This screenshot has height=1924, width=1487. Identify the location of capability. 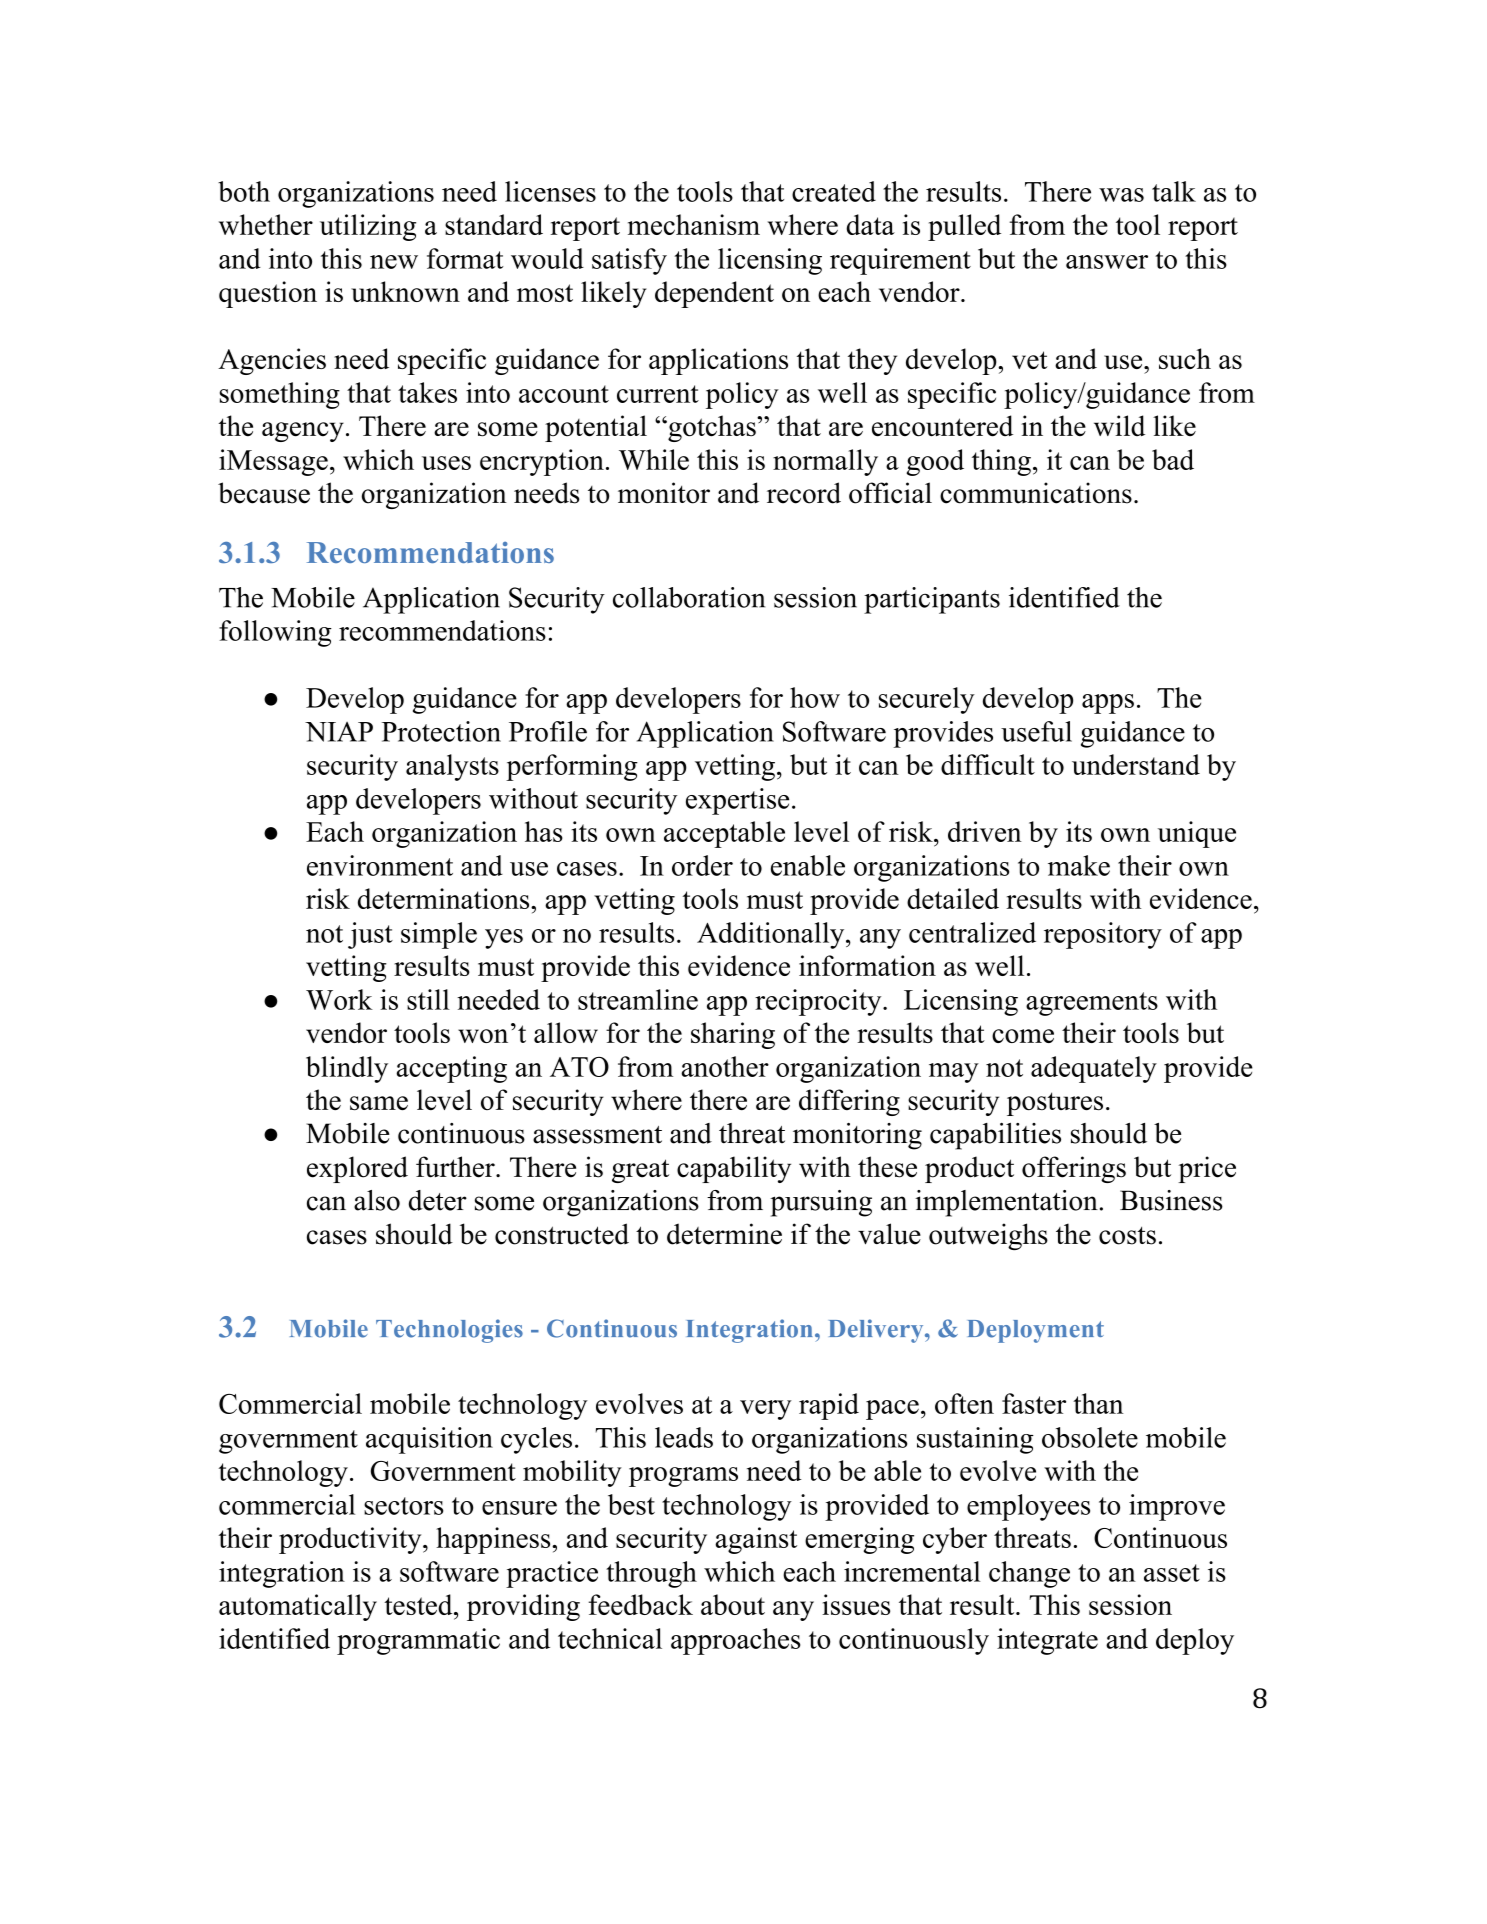
(734, 1169).
